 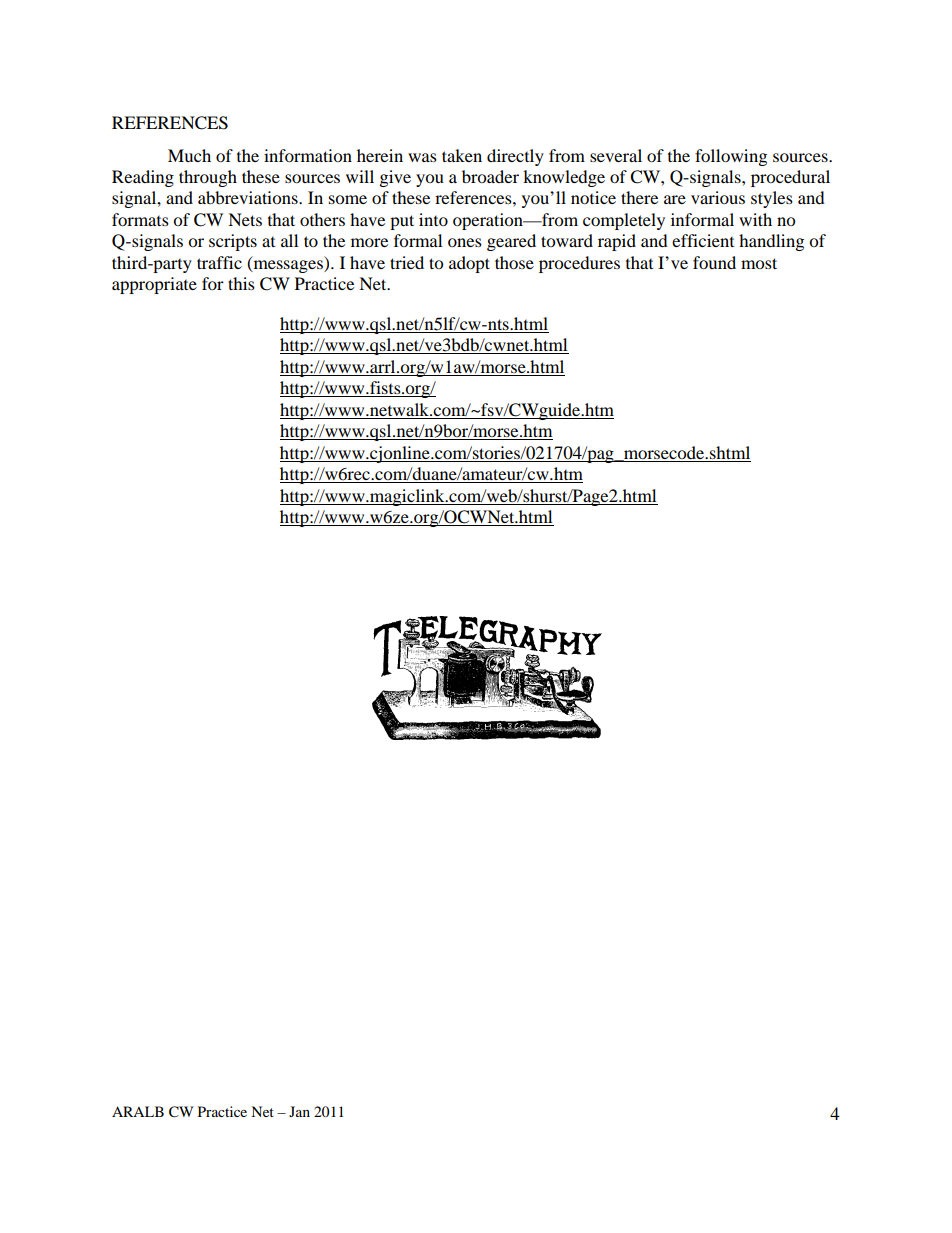 What do you see at coordinates (718, 197) in the screenshot?
I see `various` at bounding box center [718, 197].
